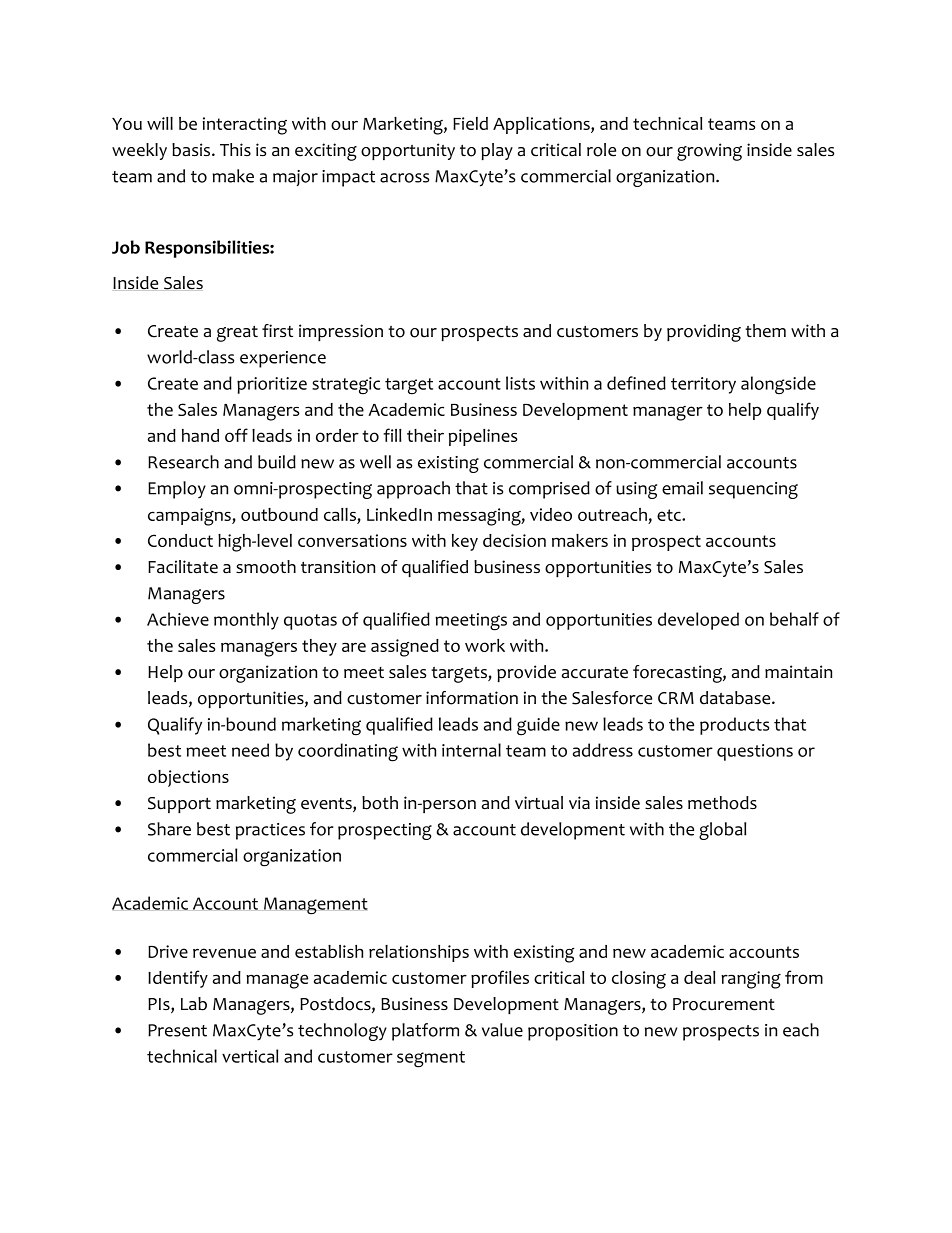 The image size is (952, 1233). I want to click on Present, so click(177, 1030).
